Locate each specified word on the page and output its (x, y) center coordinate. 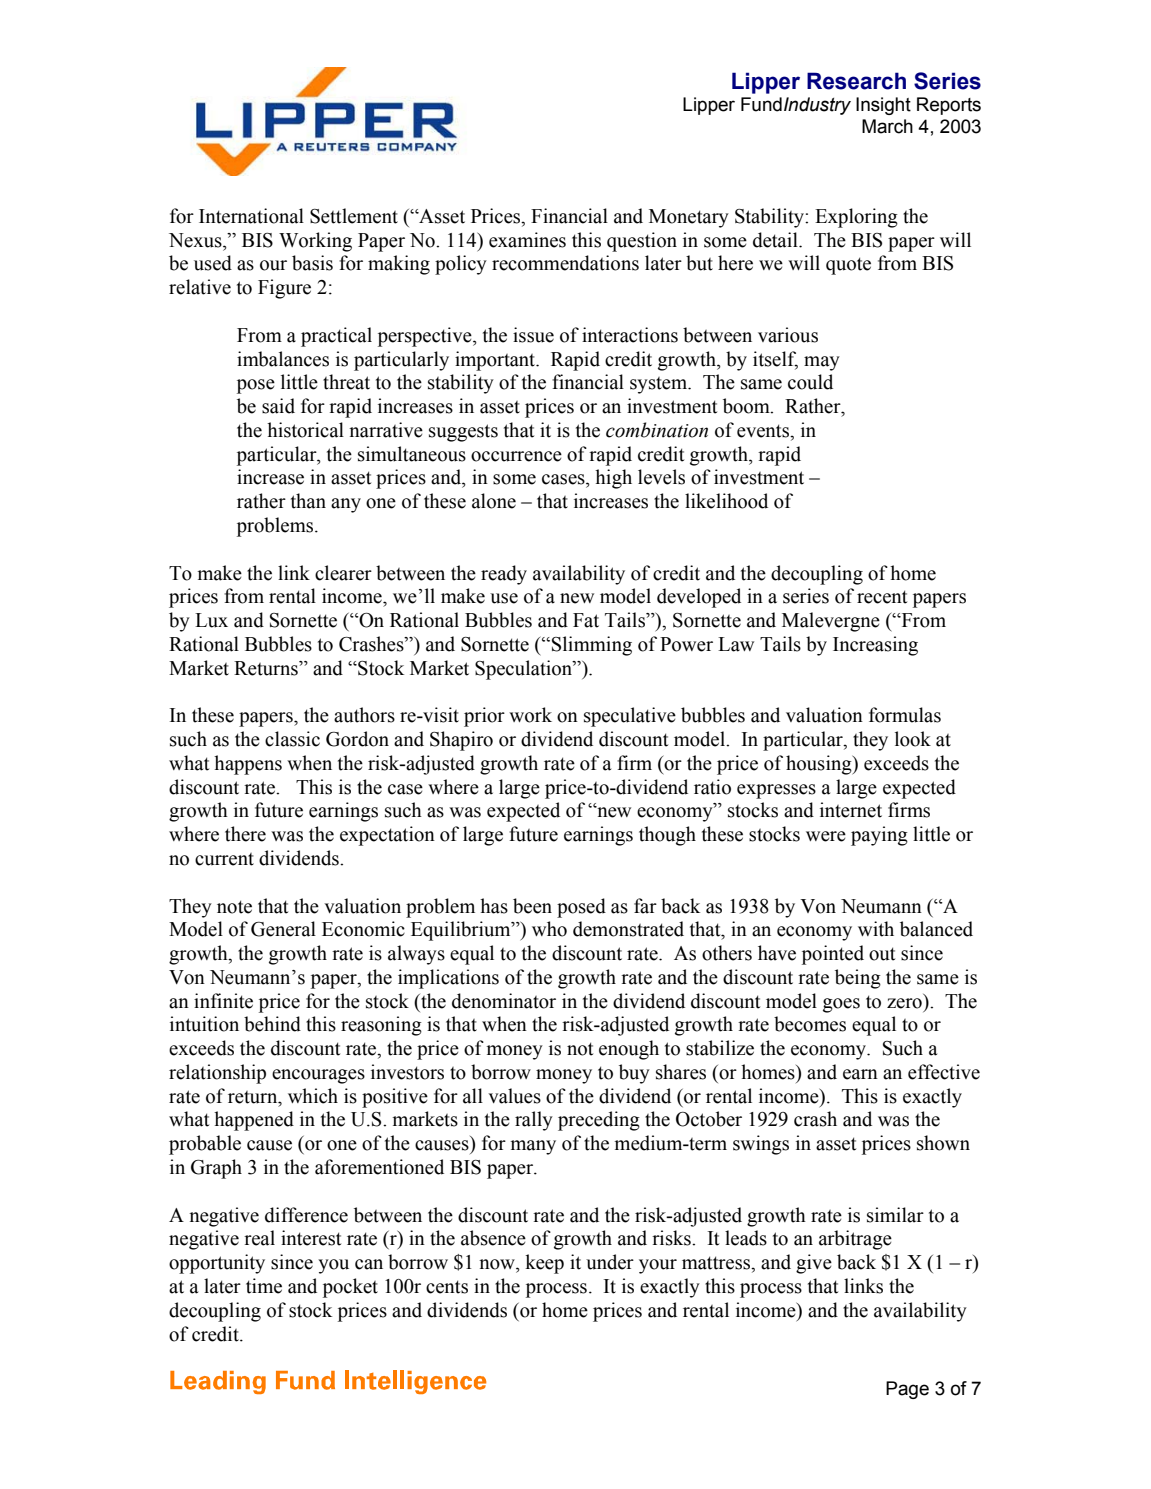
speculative (630, 717)
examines (527, 240)
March (887, 126)
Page (907, 1390)
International (251, 216)
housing (820, 765)
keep (544, 1264)
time (264, 1286)
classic (292, 739)
